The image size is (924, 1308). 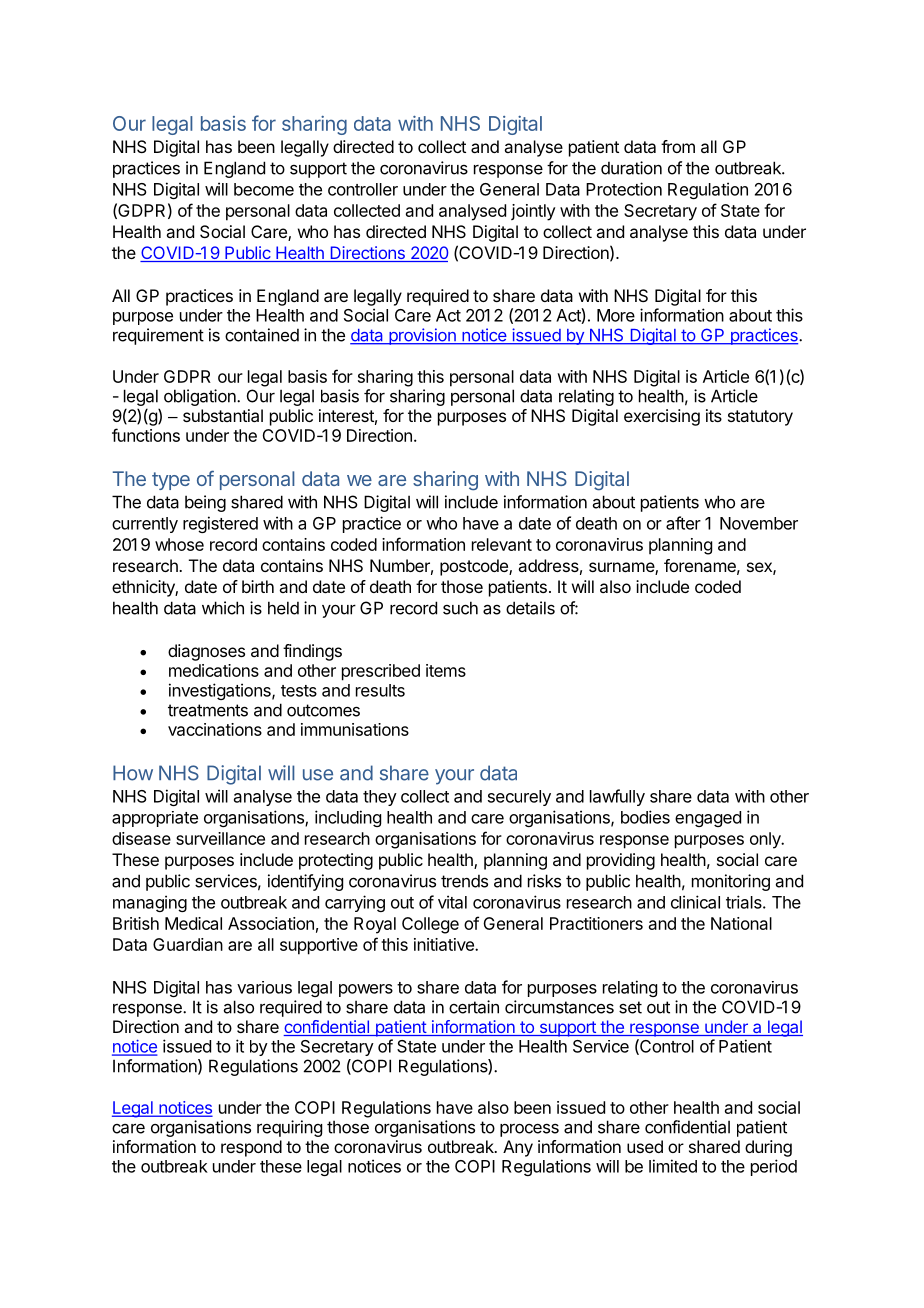 I want to click on engaged, so click(x=708, y=819).
